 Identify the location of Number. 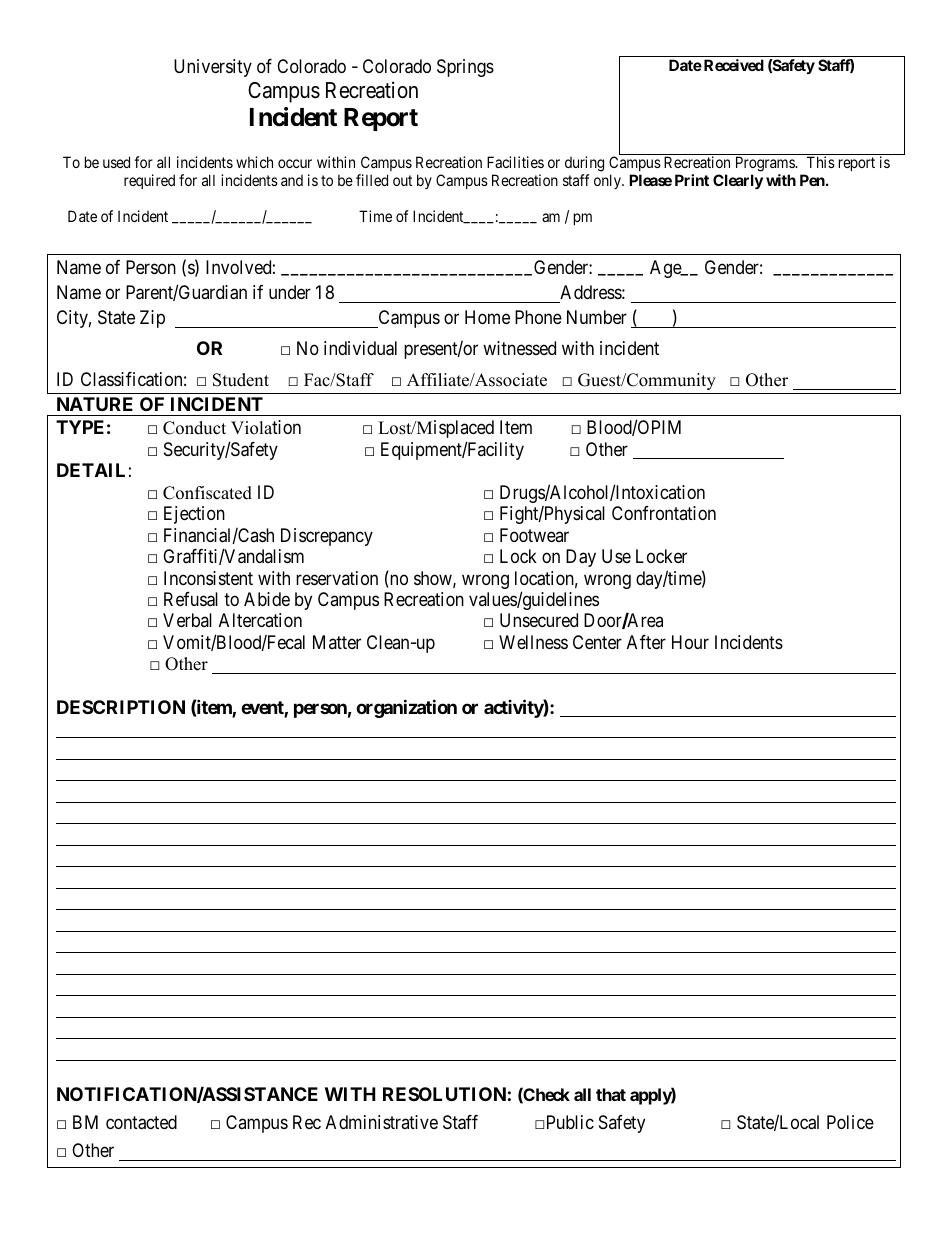
(597, 317).
